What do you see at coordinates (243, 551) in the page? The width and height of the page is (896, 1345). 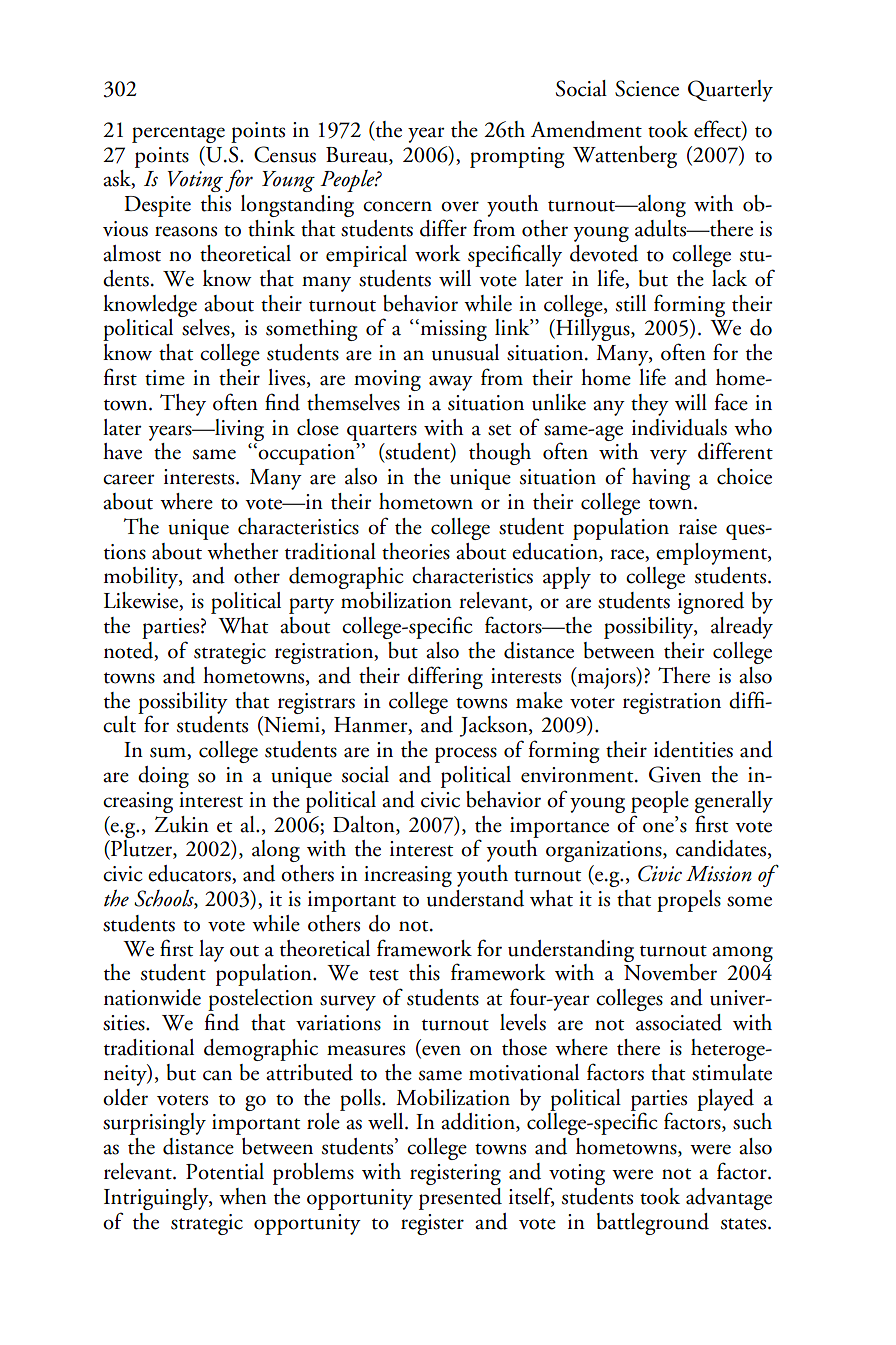 I see `whether` at bounding box center [243, 551].
